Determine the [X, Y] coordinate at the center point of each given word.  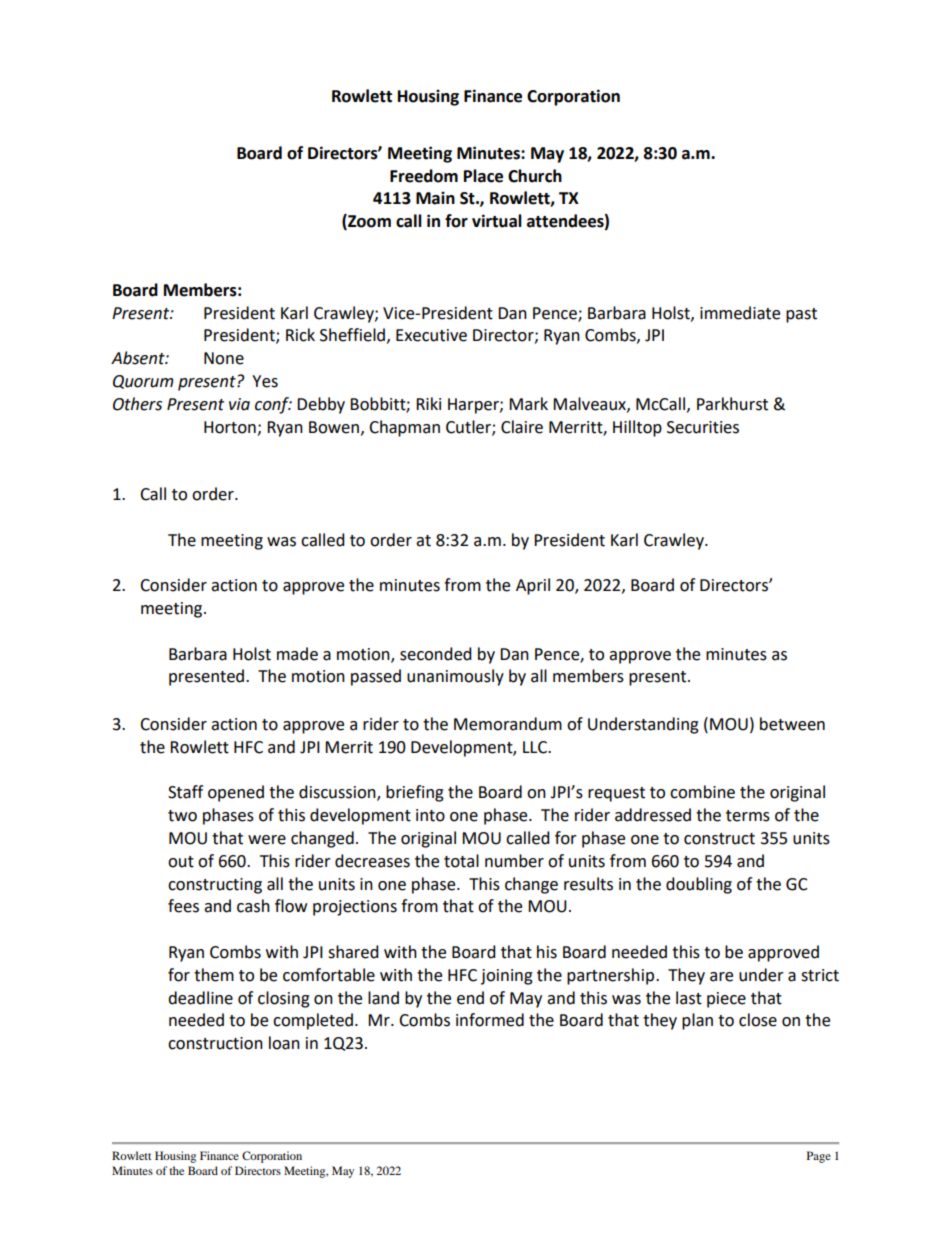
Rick [300, 335]
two [182, 816]
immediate [740, 313]
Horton [230, 427]
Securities [703, 427]
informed [490, 1020]
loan [284, 1043]
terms [748, 816]
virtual [497, 221]
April [533, 586]
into [430, 815]
